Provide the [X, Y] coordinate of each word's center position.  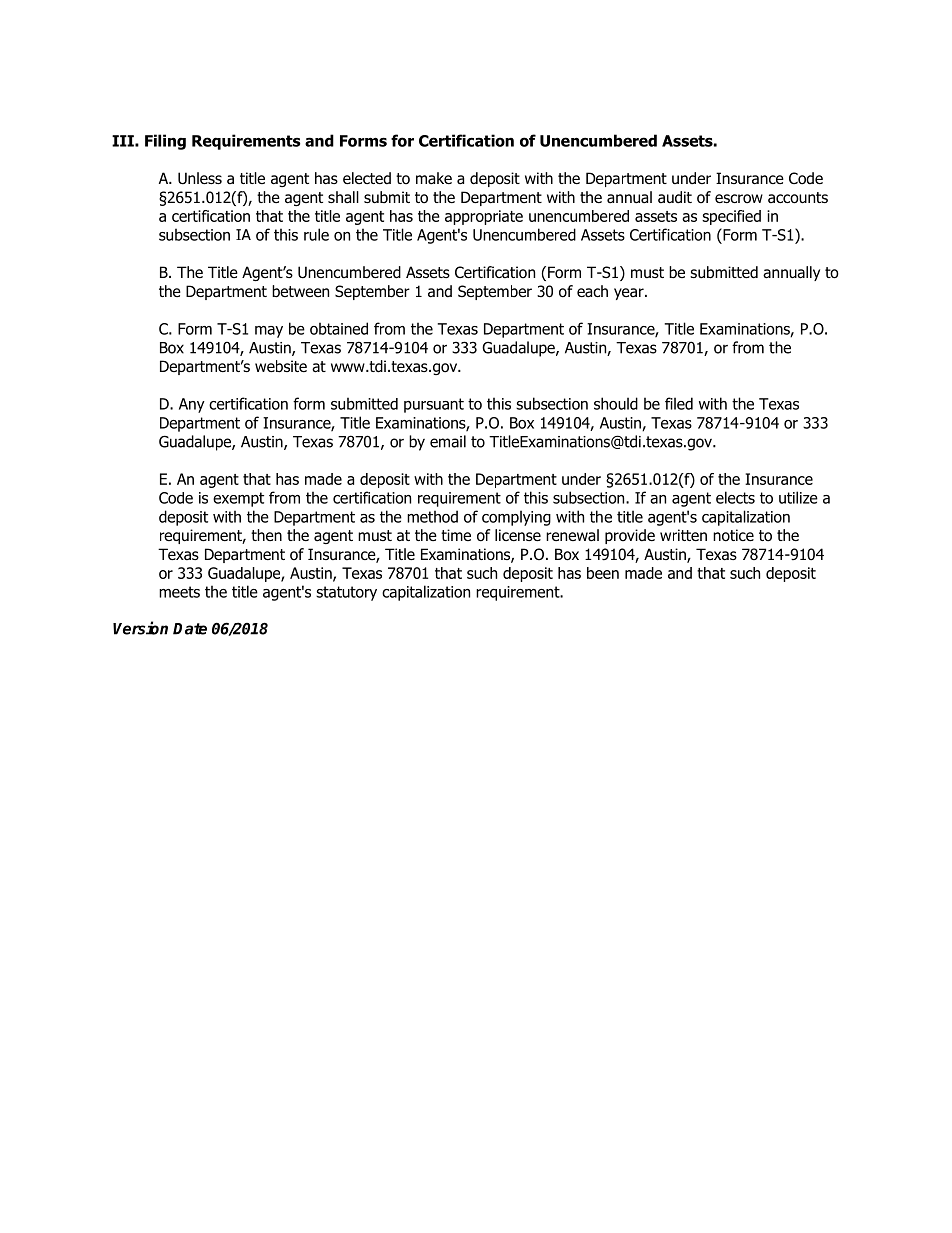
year [630, 294]
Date [190, 629]
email [448, 441]
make [434, 178]
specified [731, 217]
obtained [339, 328]
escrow [739, 199]
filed [679, 403]
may [269, 332]
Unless [200, 178]
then [266, 535]
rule [316, 234]
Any [192, 405]
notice [733, 535]
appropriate [484, 217]
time [456, 535]
